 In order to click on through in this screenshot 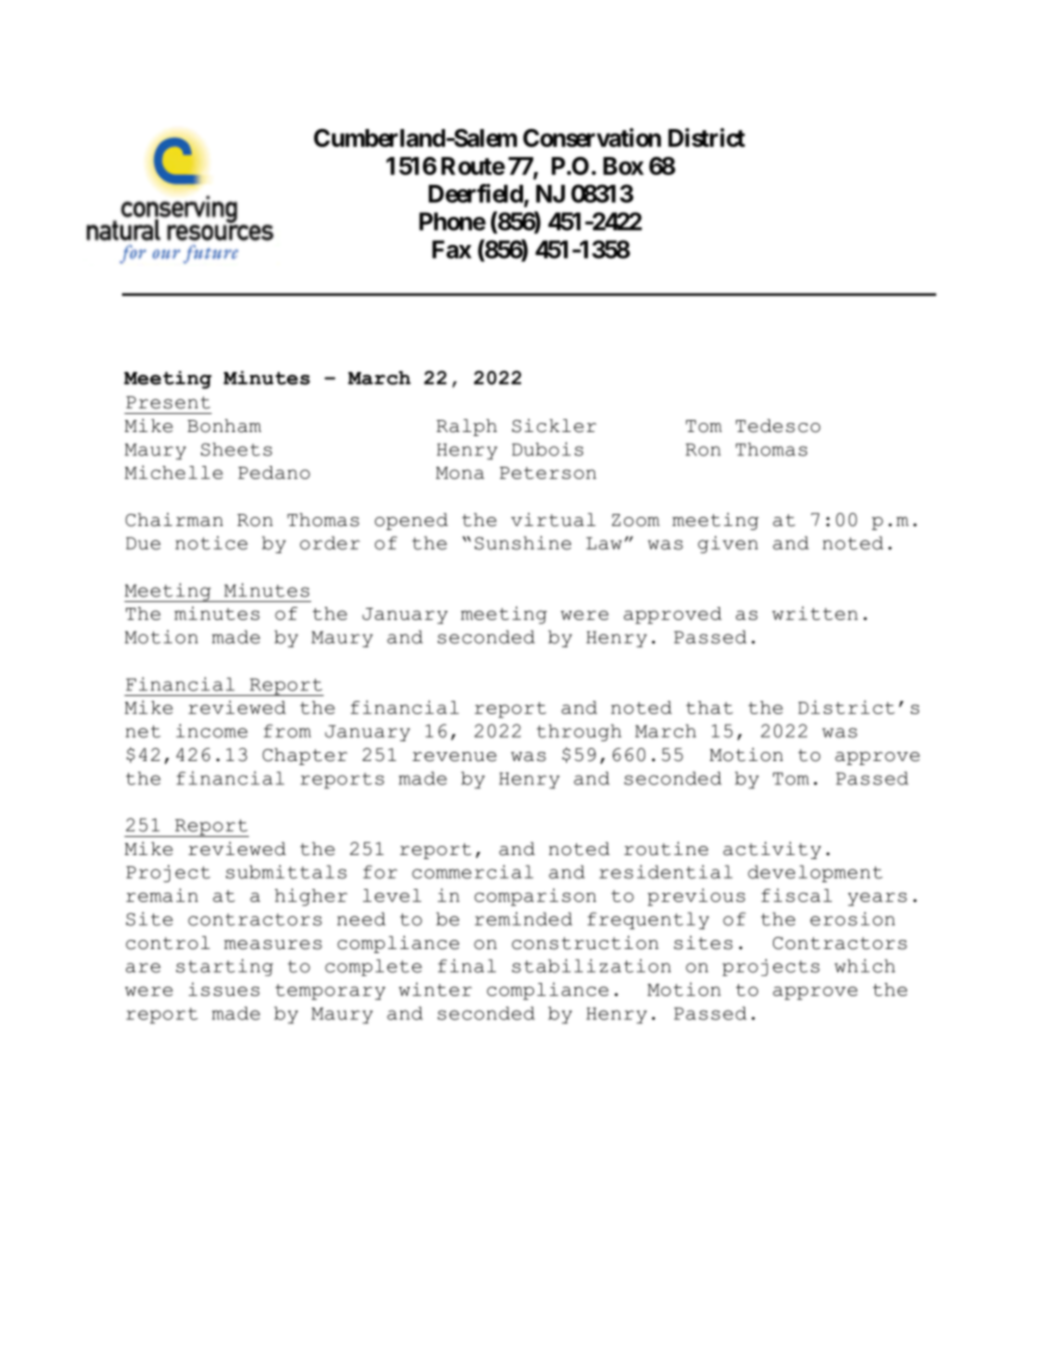, I will do `click(579, 732)`.
